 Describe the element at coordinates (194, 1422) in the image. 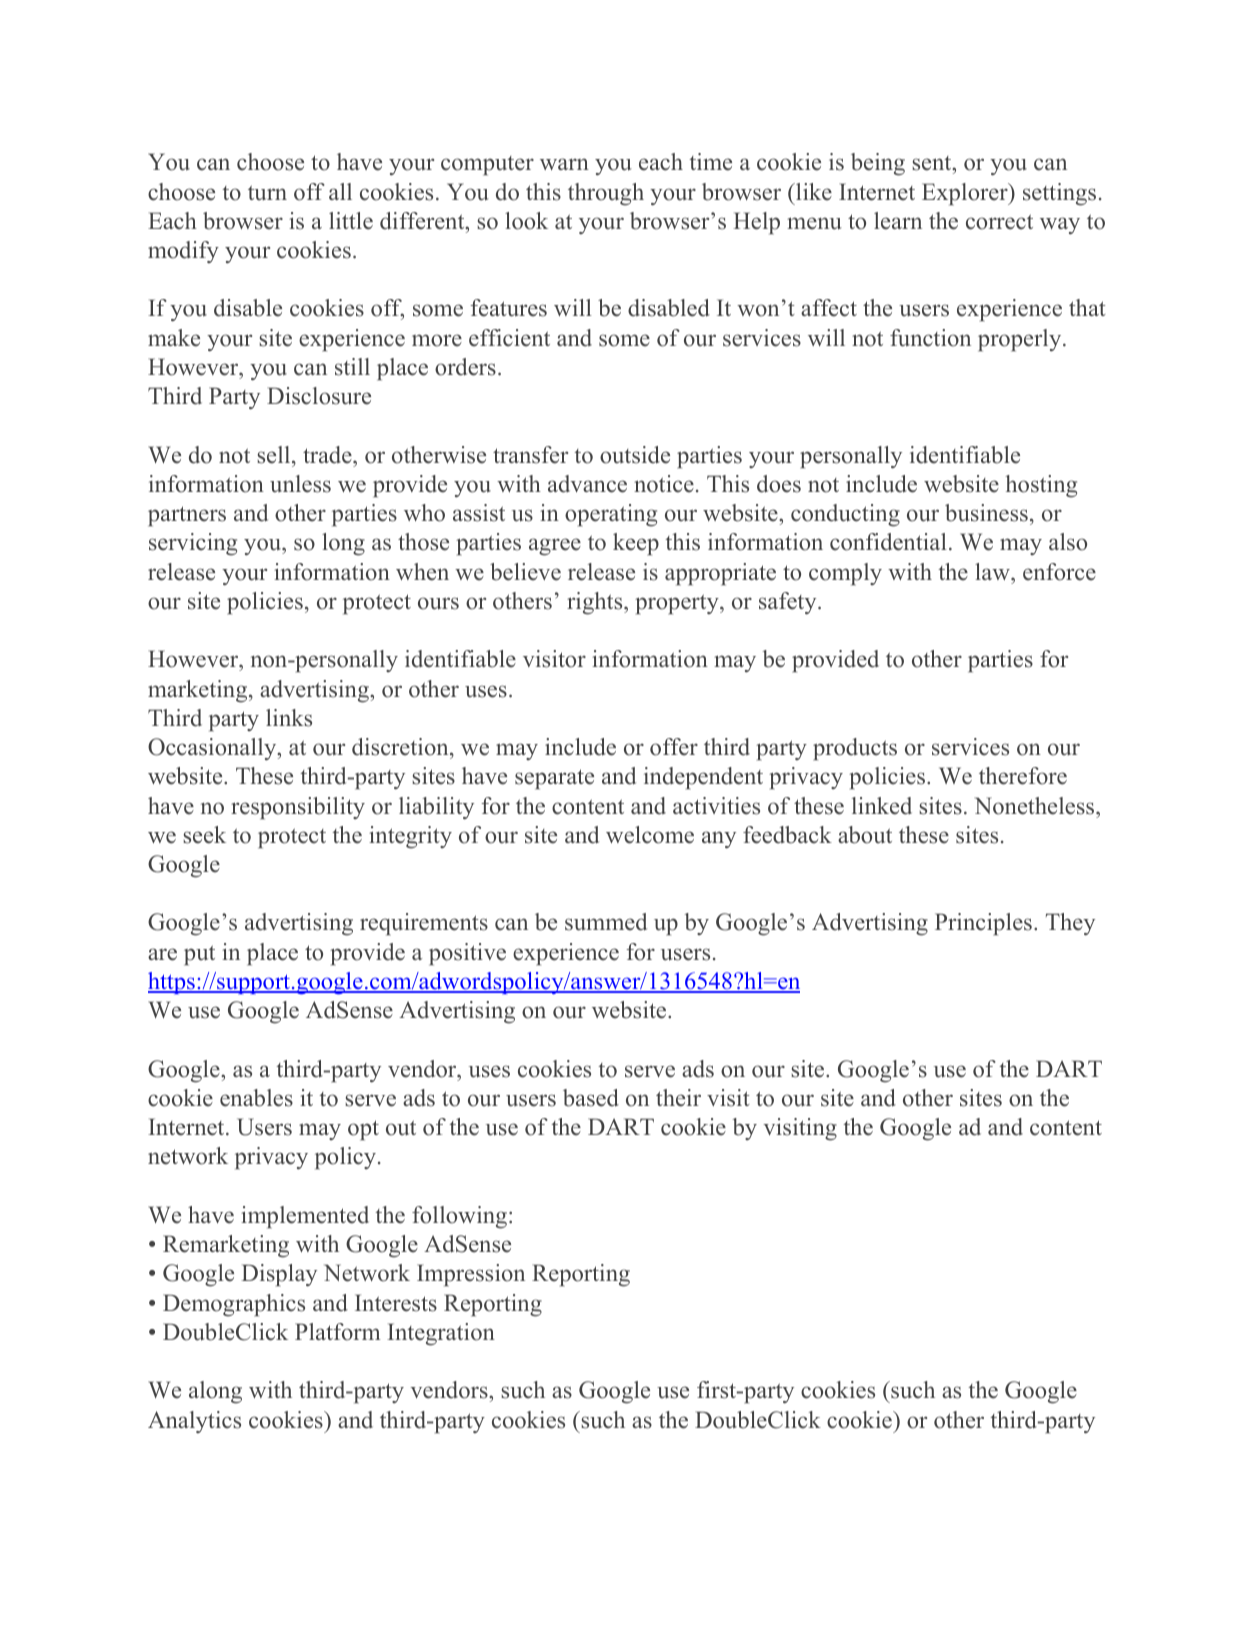

I see `Analytics` at that location.
